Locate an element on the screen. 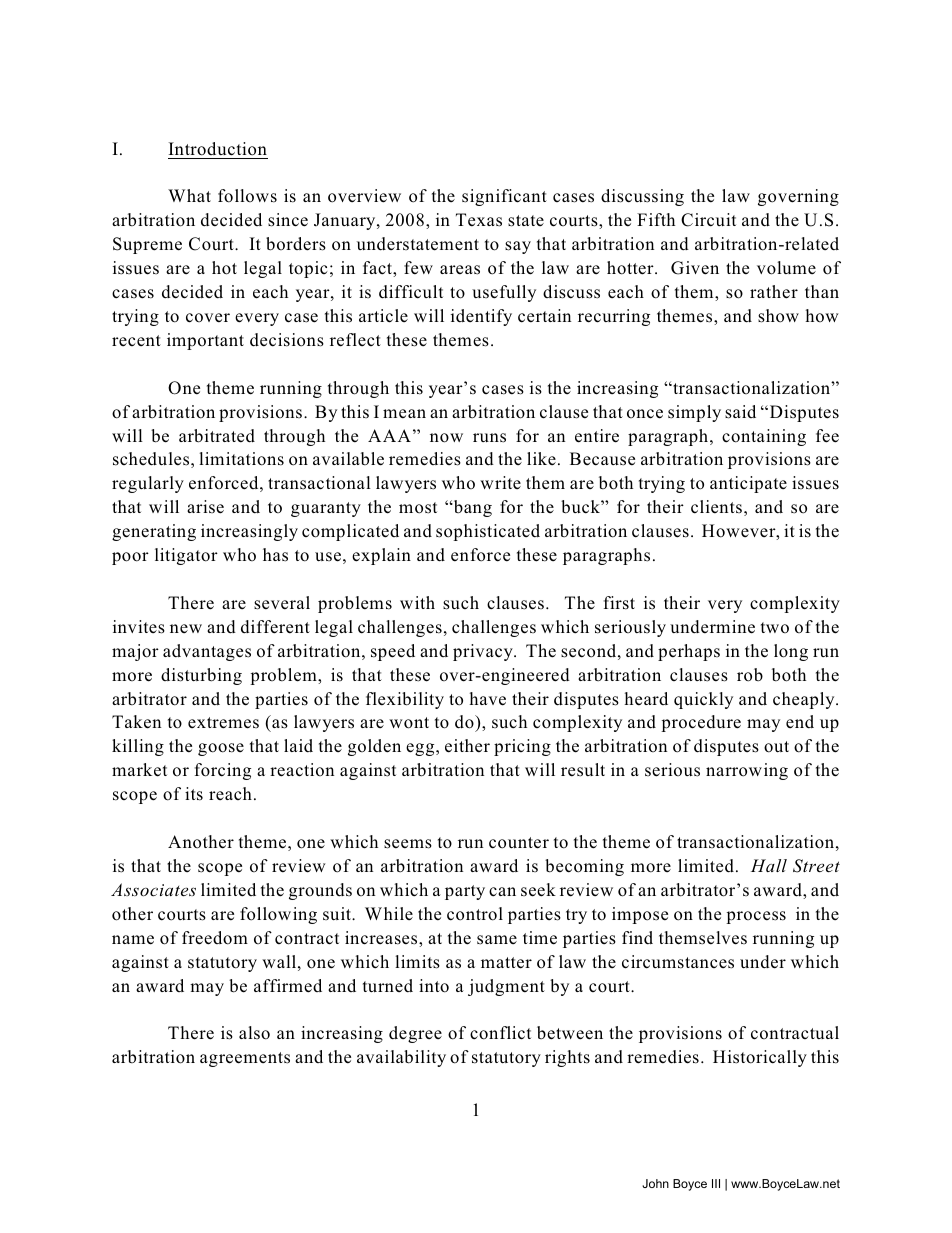 This screenshot has width=952, height=1233. availability is located at coordinates (401, 1058).
